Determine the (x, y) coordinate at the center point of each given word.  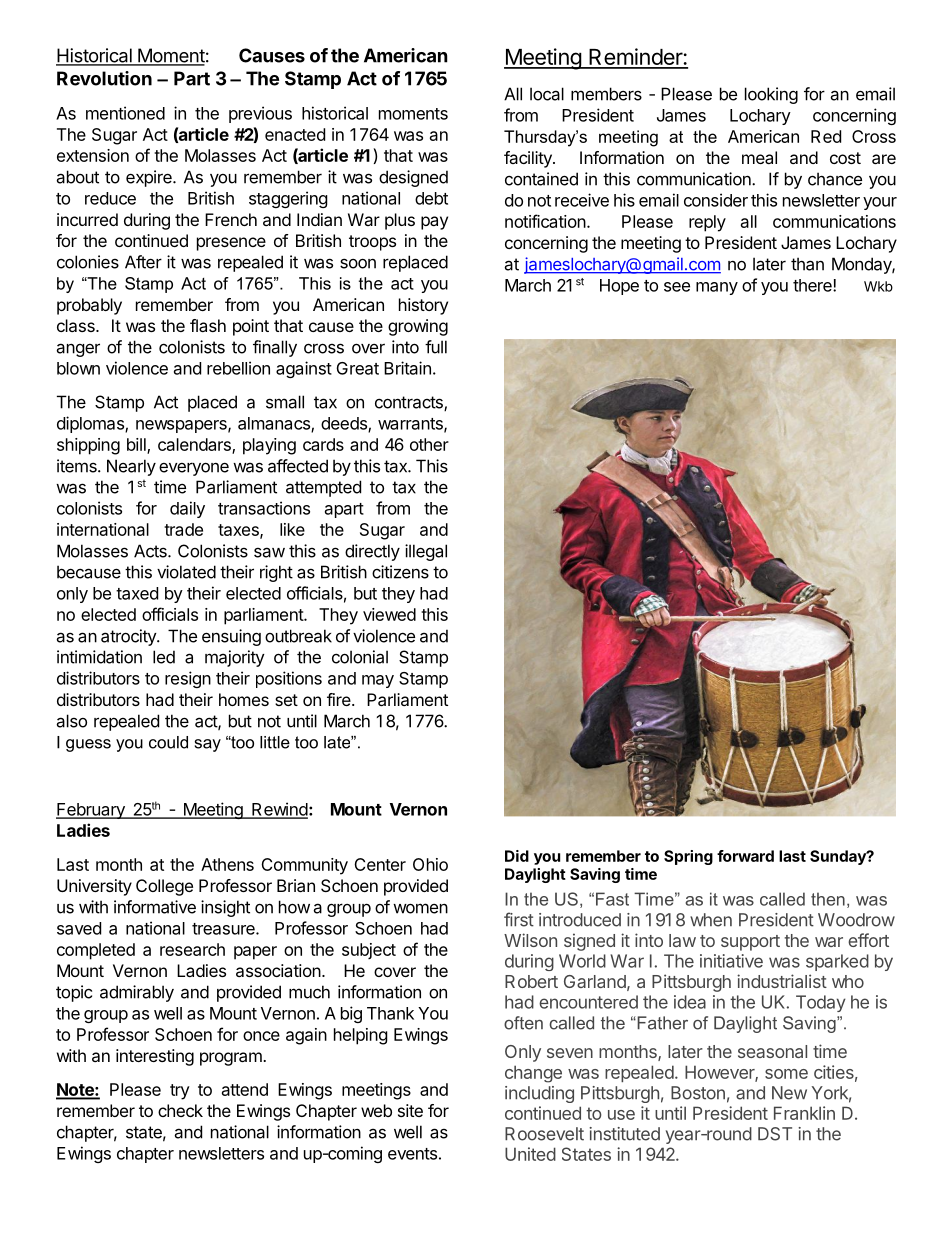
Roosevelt (544, 1134)
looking (771, 95)
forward (745, 856)
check (180, 1110)
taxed (137, 593)
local (547, 94)
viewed (389, 614)
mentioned (125, 113)
